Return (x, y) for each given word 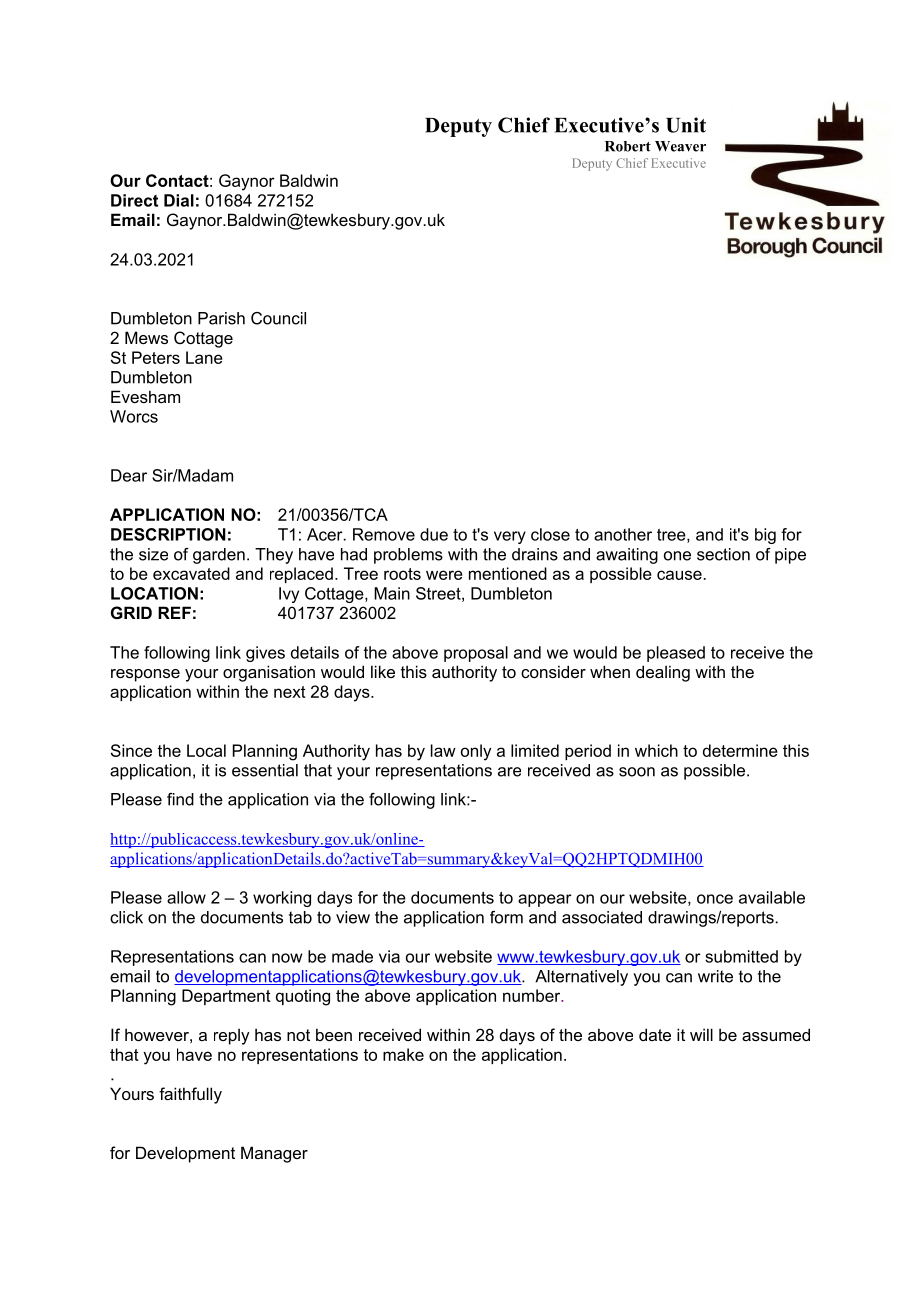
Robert (628, 146)
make (403, 1054)
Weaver (680, 146)
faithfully (190, 1095)
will (701, 1034)
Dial (179, 200)
